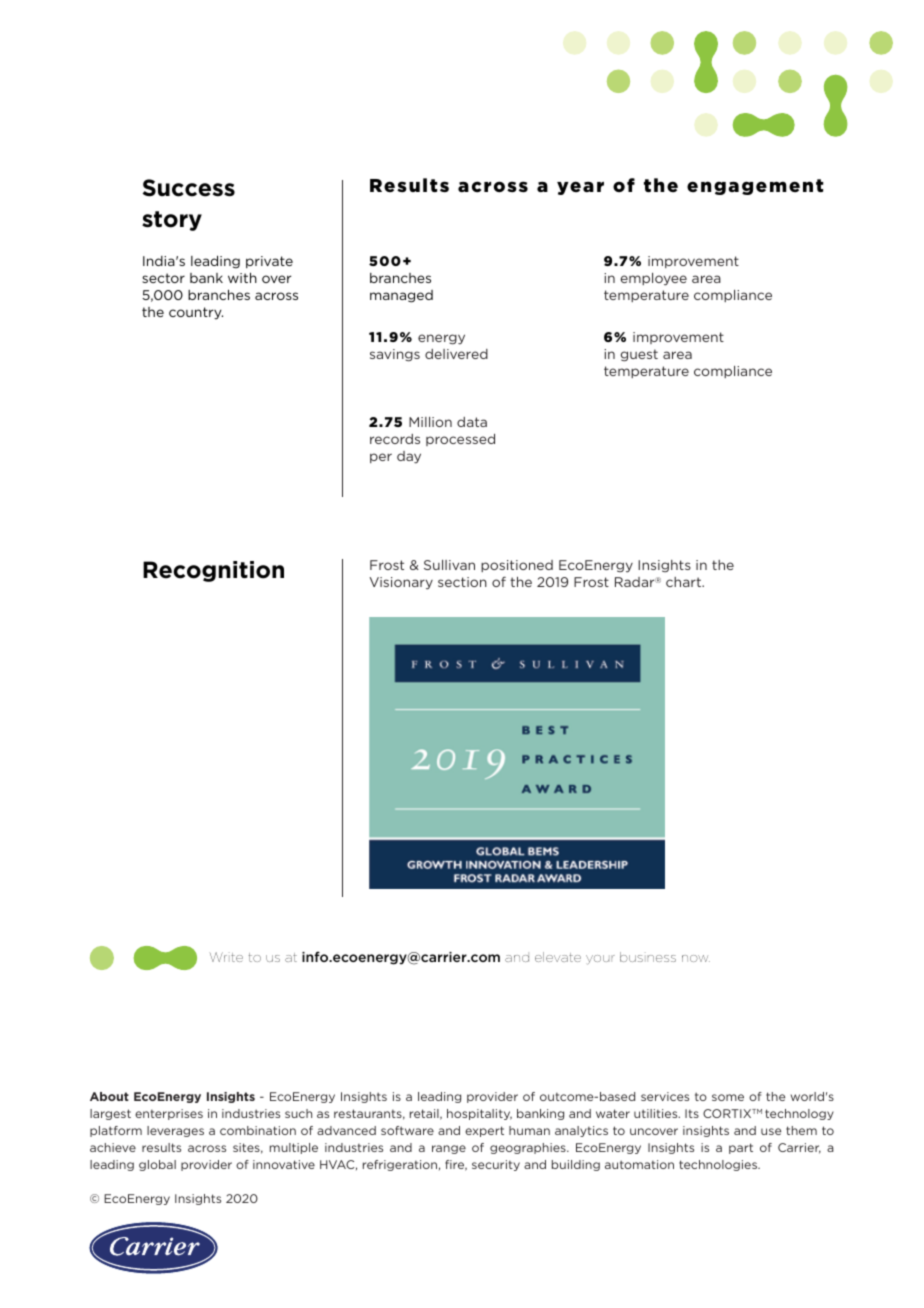 This screenshot has height=1308, width=924. I want to click on part, so click(741, 1148).
